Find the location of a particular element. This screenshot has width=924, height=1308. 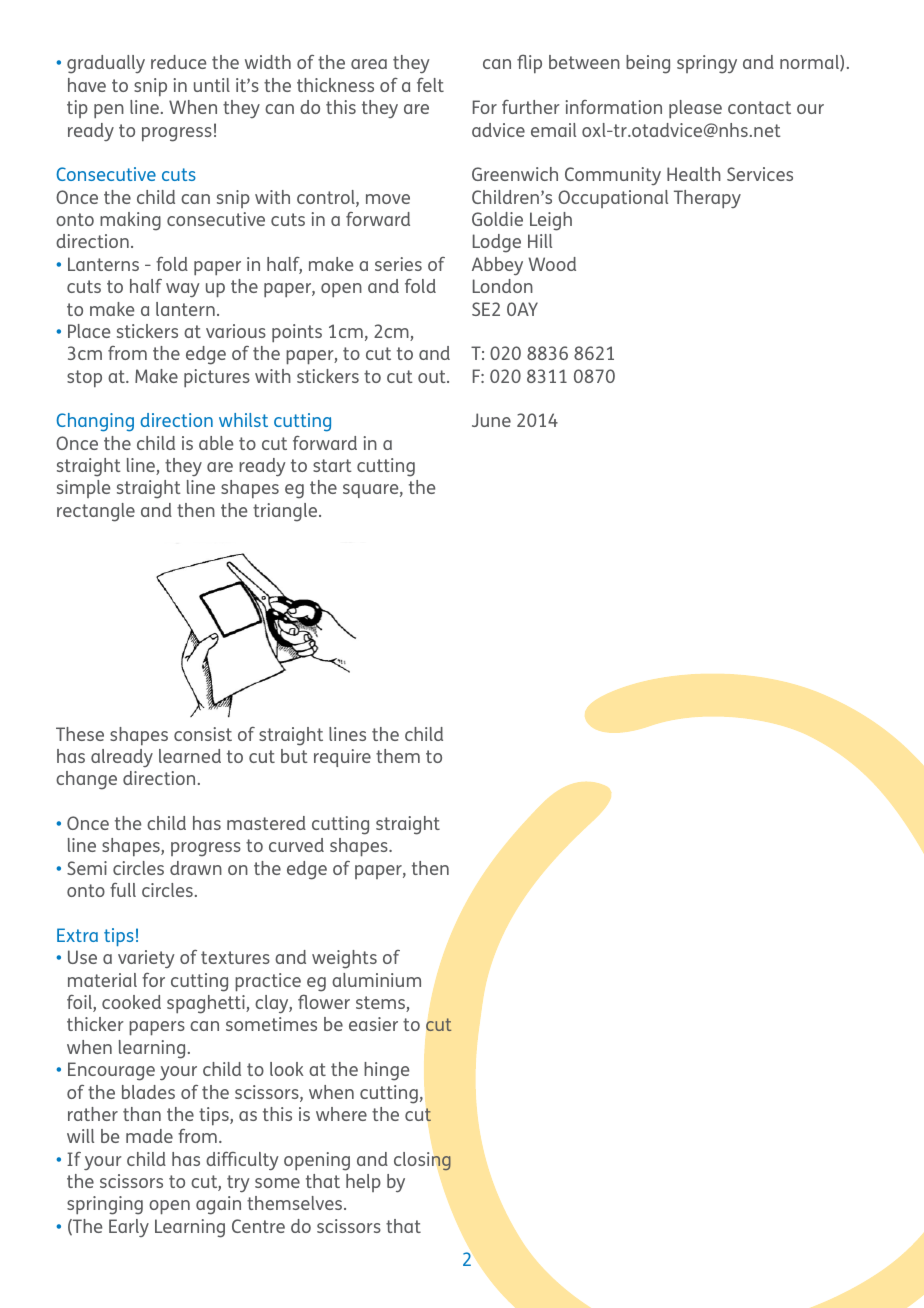

require is located at coordinates (342, 758).
